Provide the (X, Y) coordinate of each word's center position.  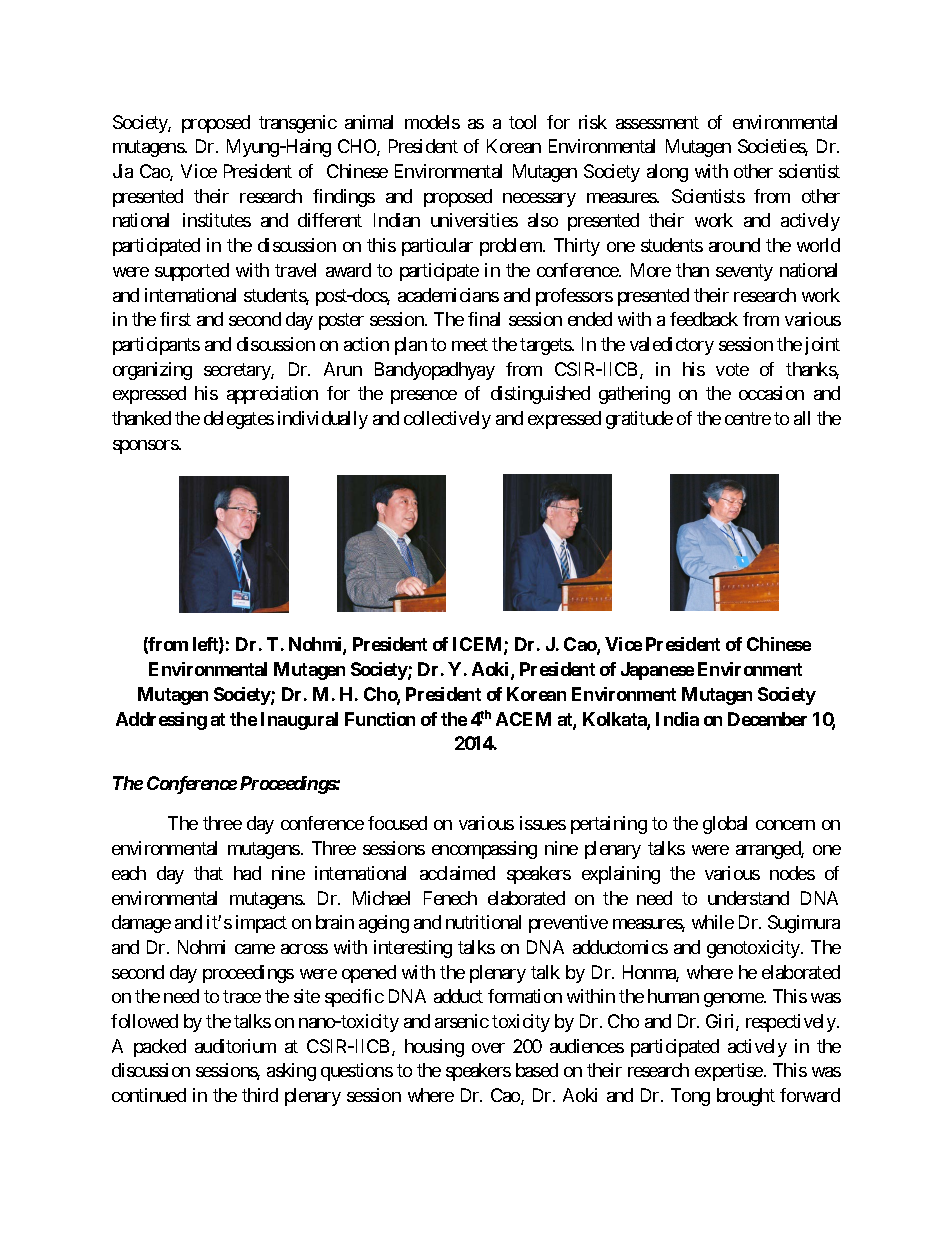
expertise (729, 1072)
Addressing (161, 721)
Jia (123, 171)
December (767, 719)
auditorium (235, 1046)
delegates (239, 420)
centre (748, 418)
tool (522, 122)
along (667, 173)
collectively (447, 420)
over (488, 1048)
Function (380, 719)
